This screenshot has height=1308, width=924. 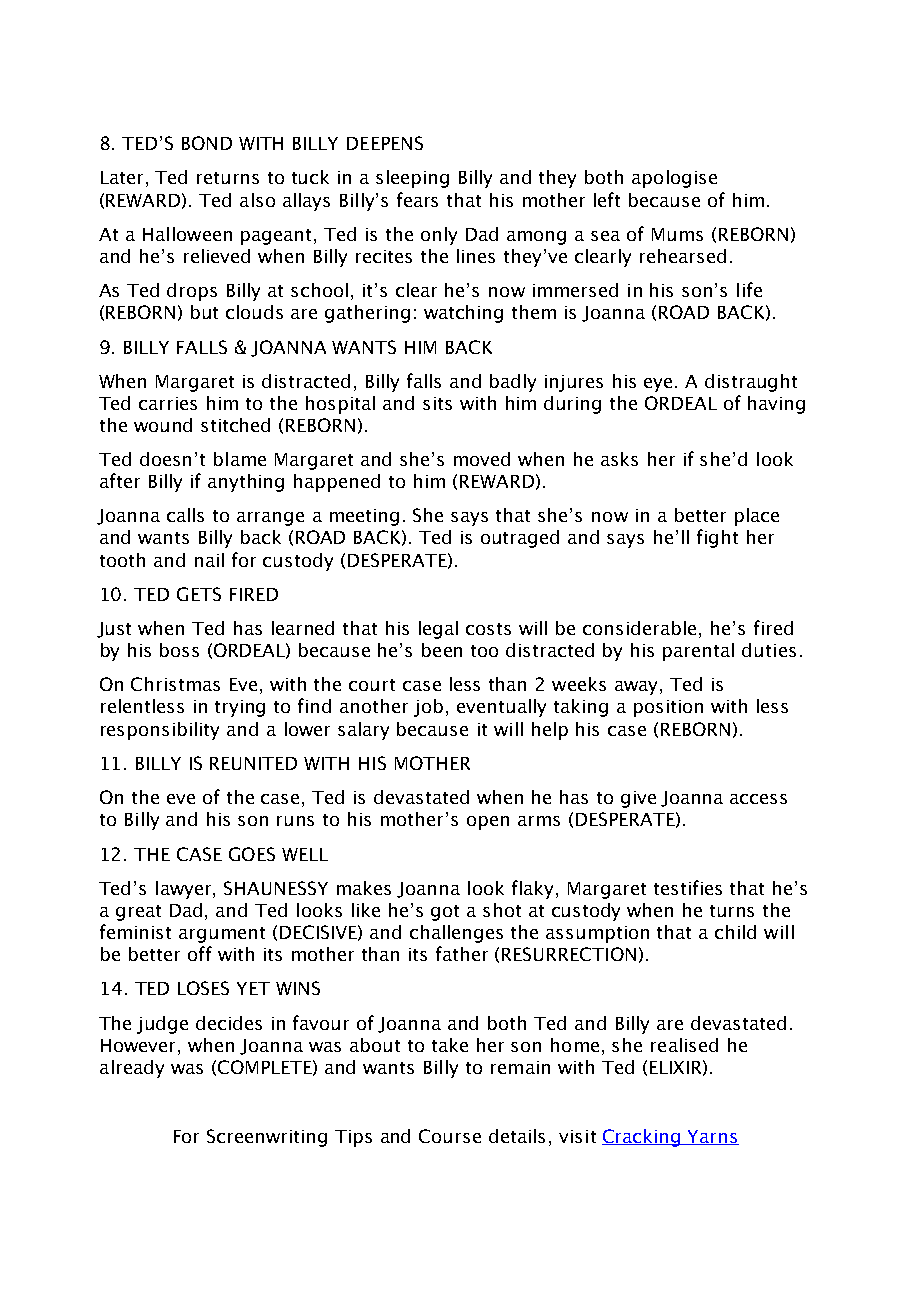 I want to click on sleeping, so click(x=412, y=179).
